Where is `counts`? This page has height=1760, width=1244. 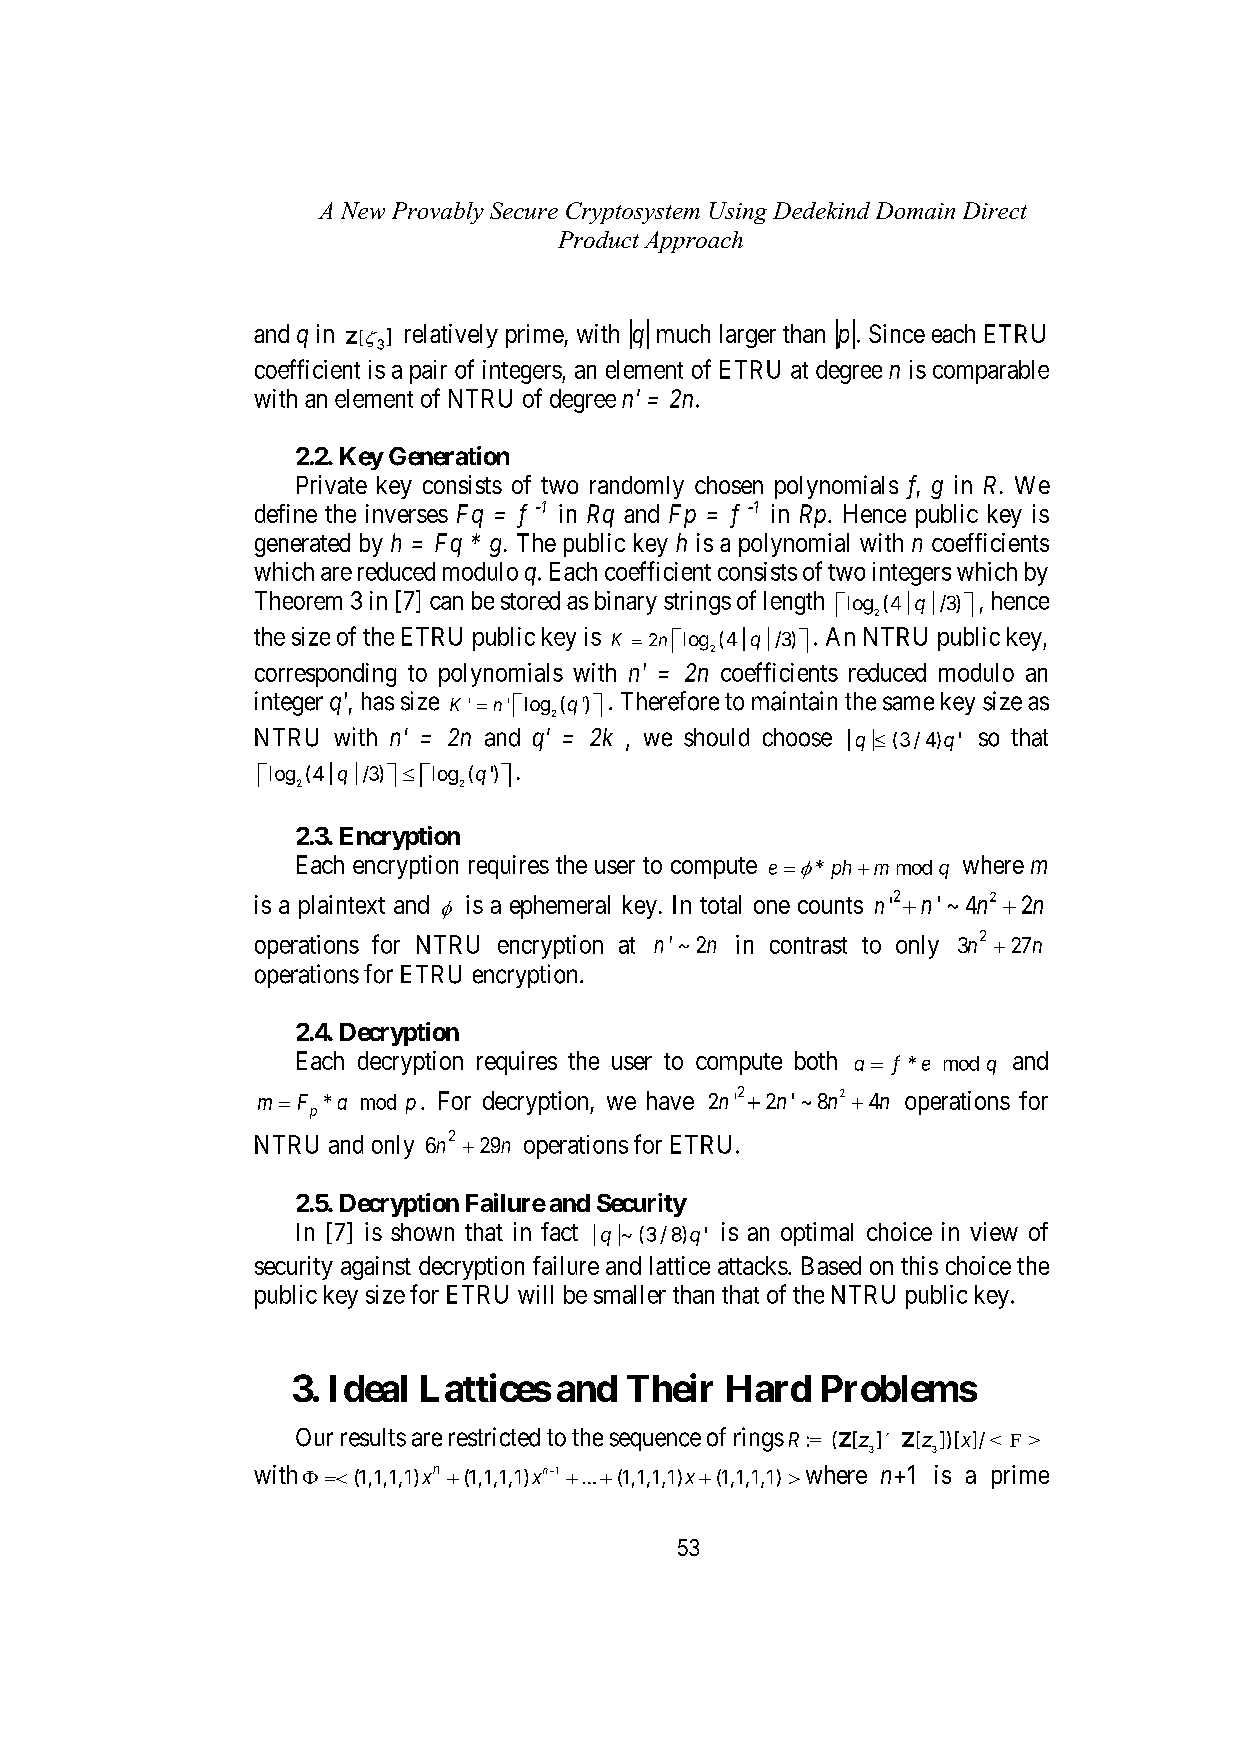
counts is located at coordinates (830, 905).
